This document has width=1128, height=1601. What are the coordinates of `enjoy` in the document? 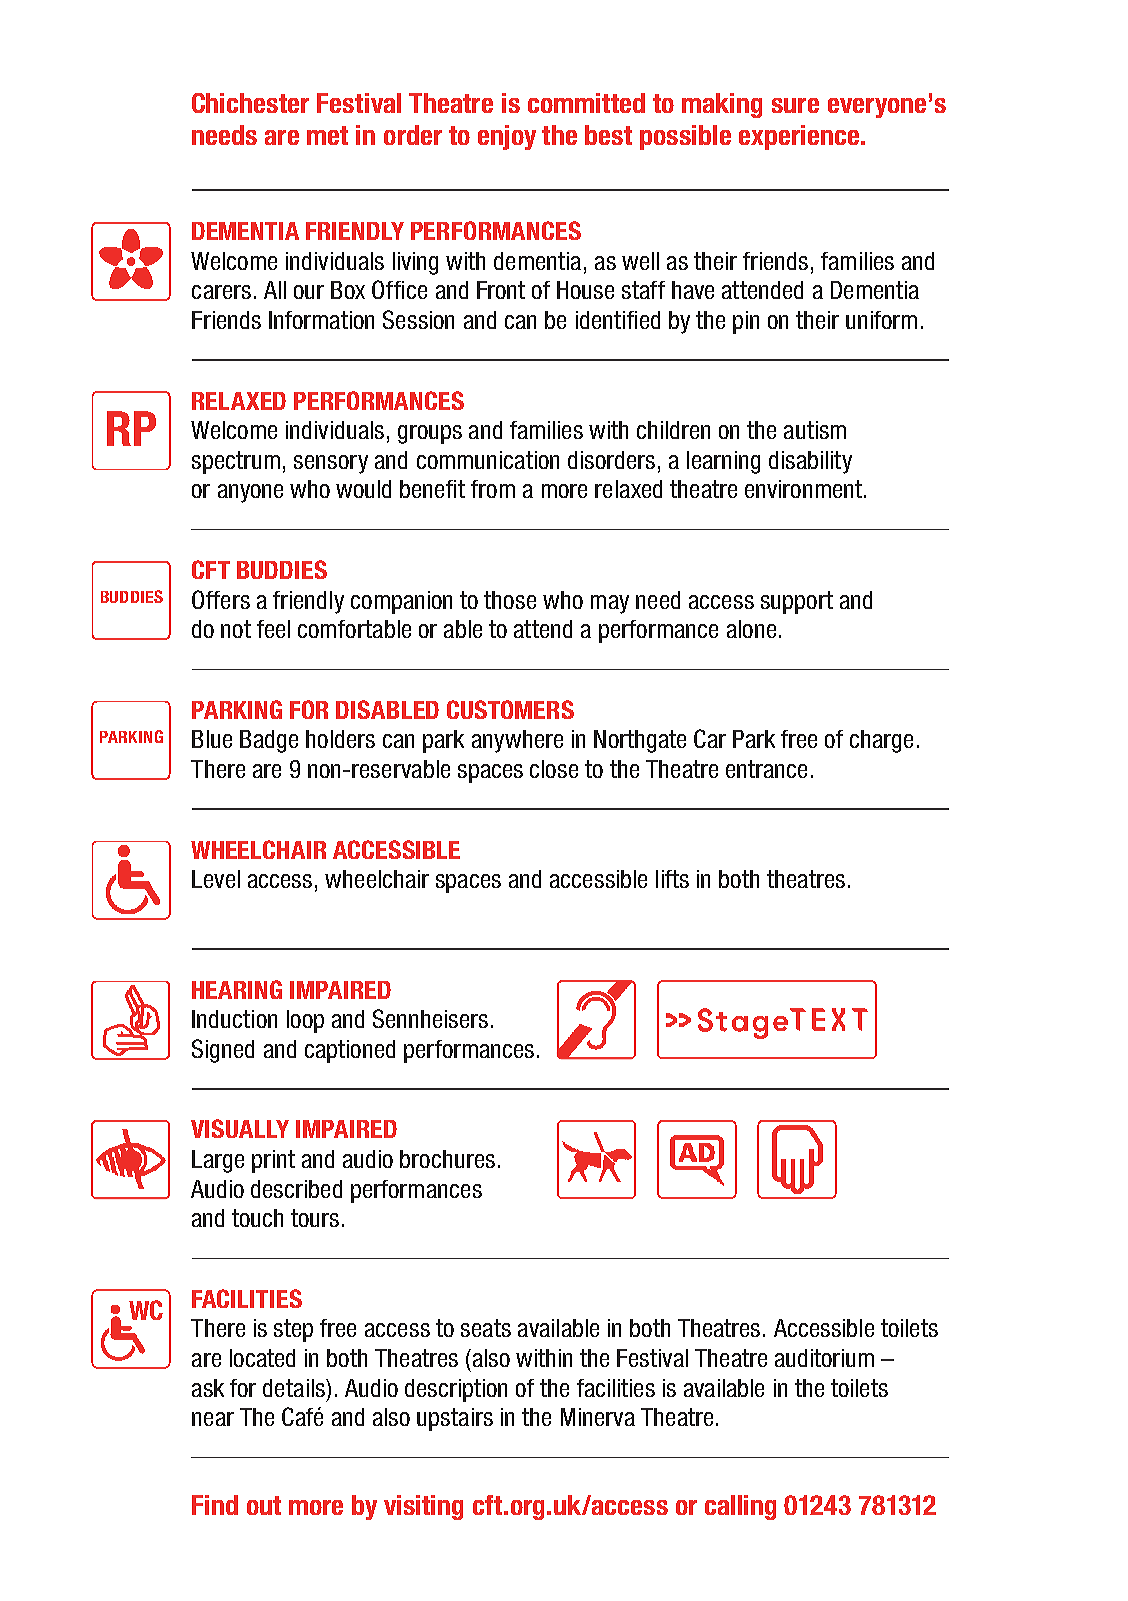 It's located at (507, 137).
